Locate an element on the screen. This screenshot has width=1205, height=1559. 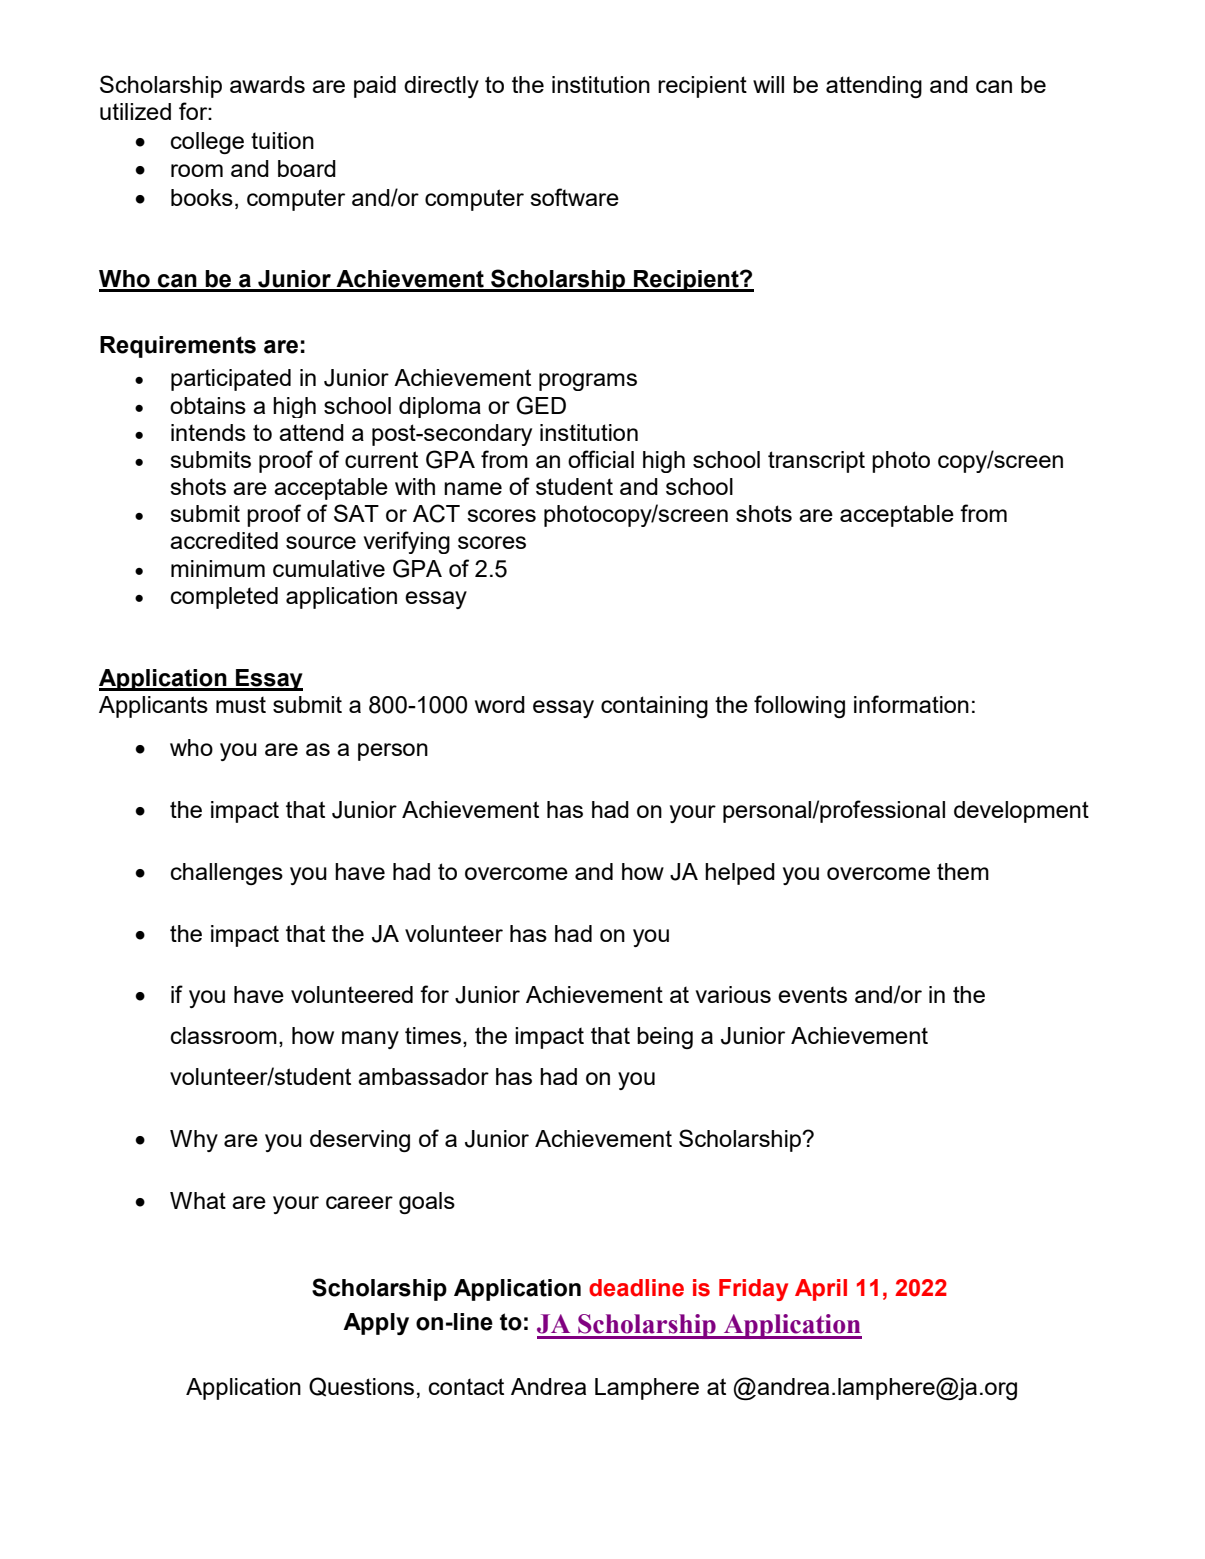
software is located at coordinates (574, 197).
